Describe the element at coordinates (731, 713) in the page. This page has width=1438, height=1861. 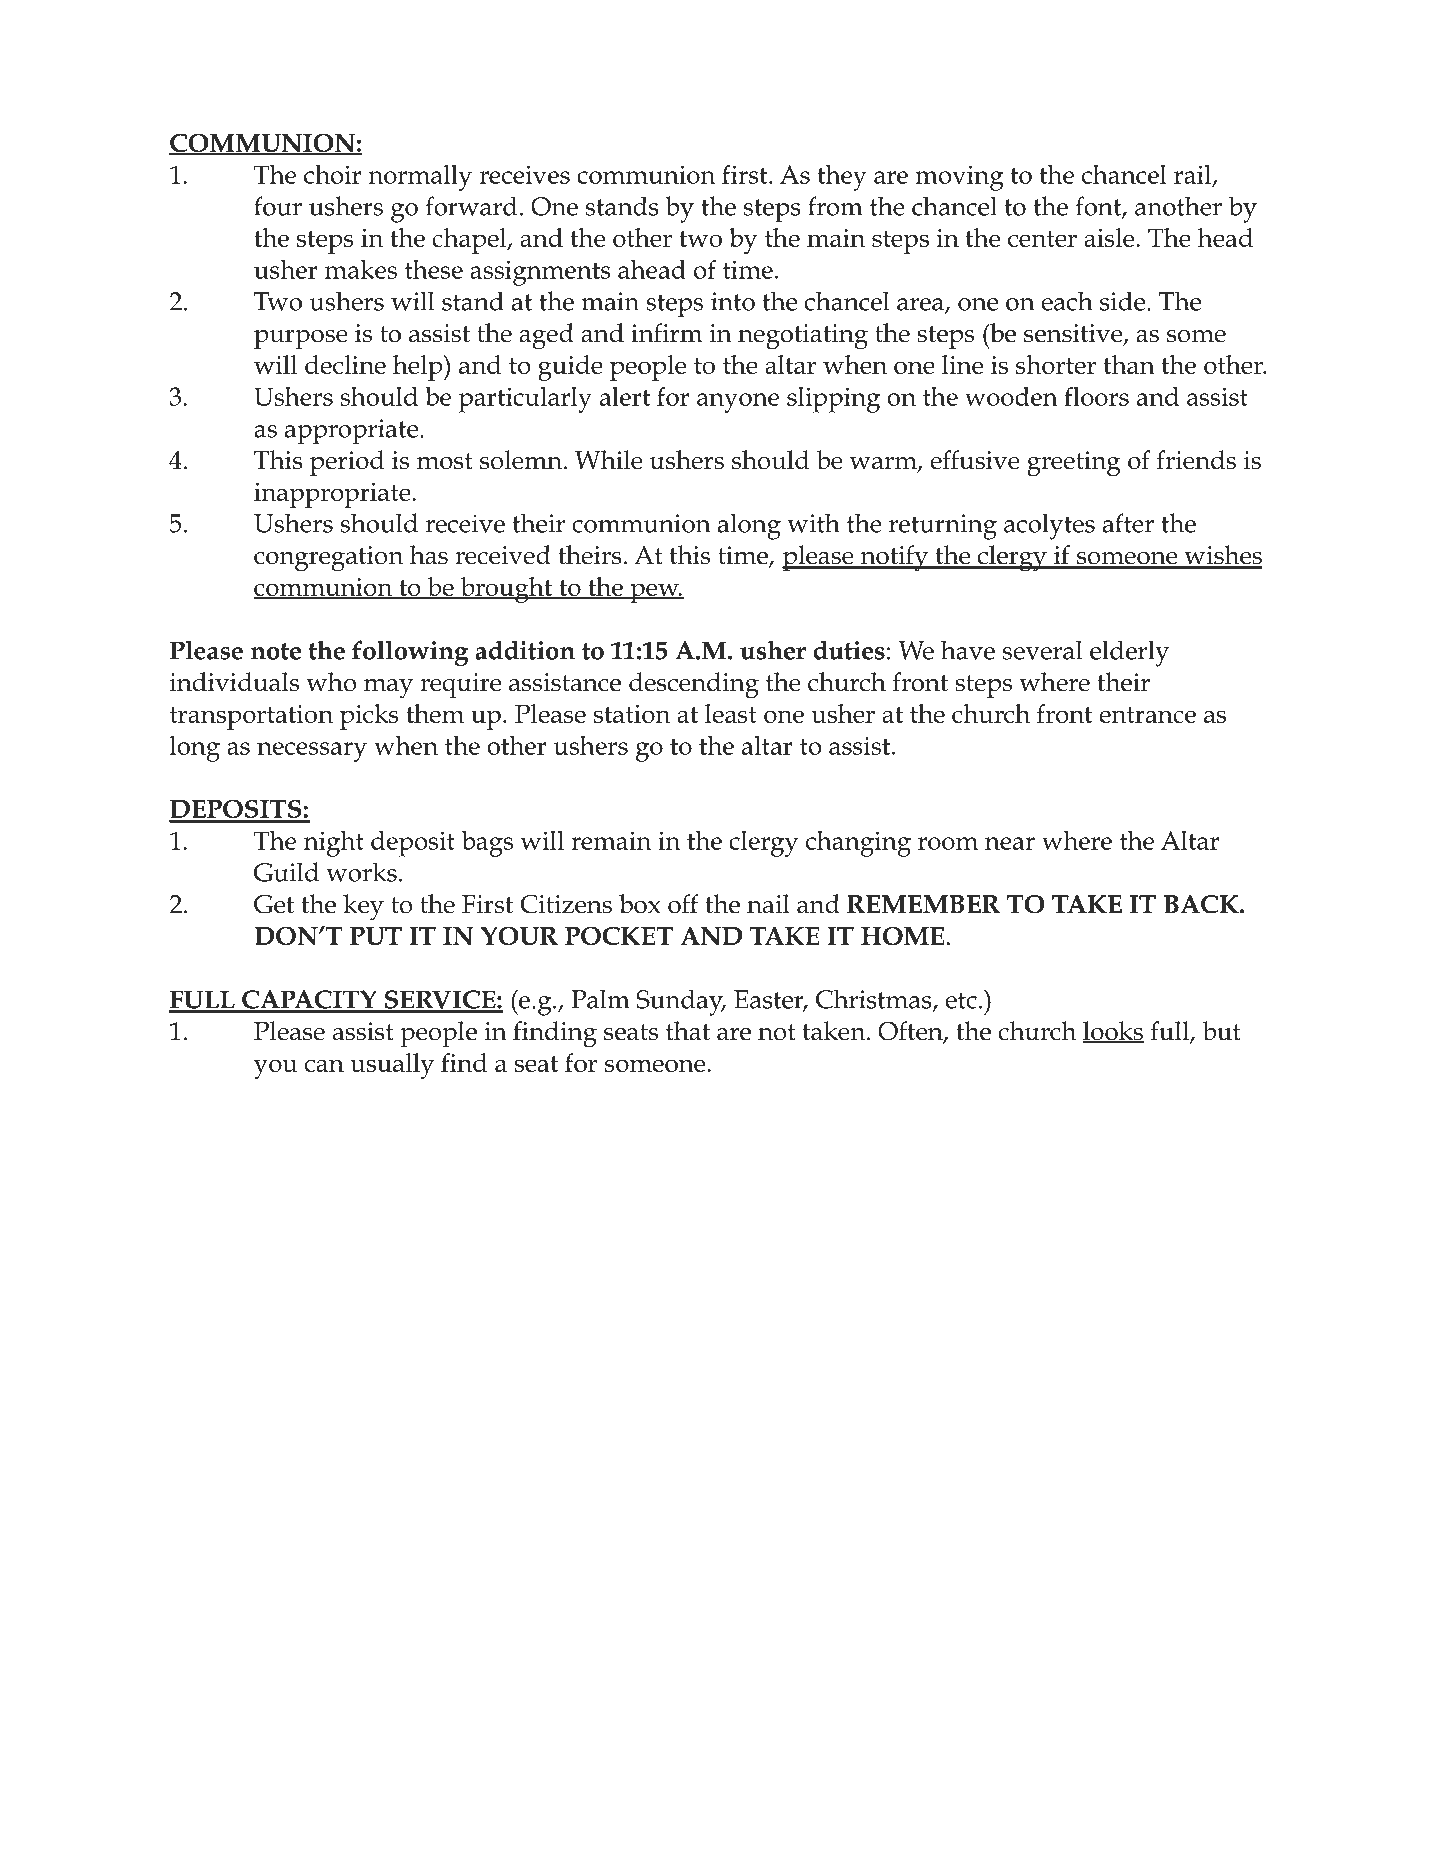
I see `least` at that location.
